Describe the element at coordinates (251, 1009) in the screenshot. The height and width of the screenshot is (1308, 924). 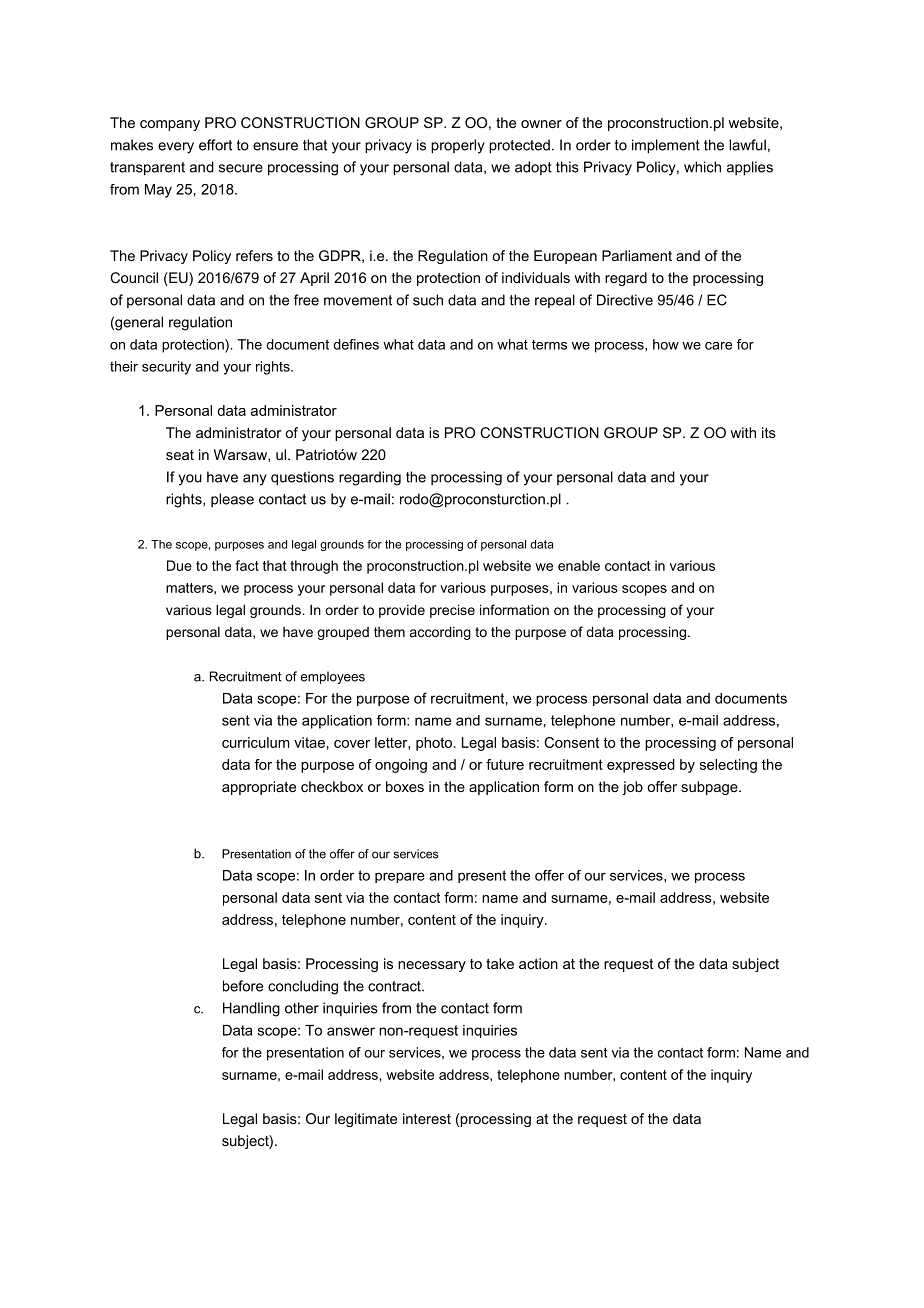
I see `Handling` at that location.
